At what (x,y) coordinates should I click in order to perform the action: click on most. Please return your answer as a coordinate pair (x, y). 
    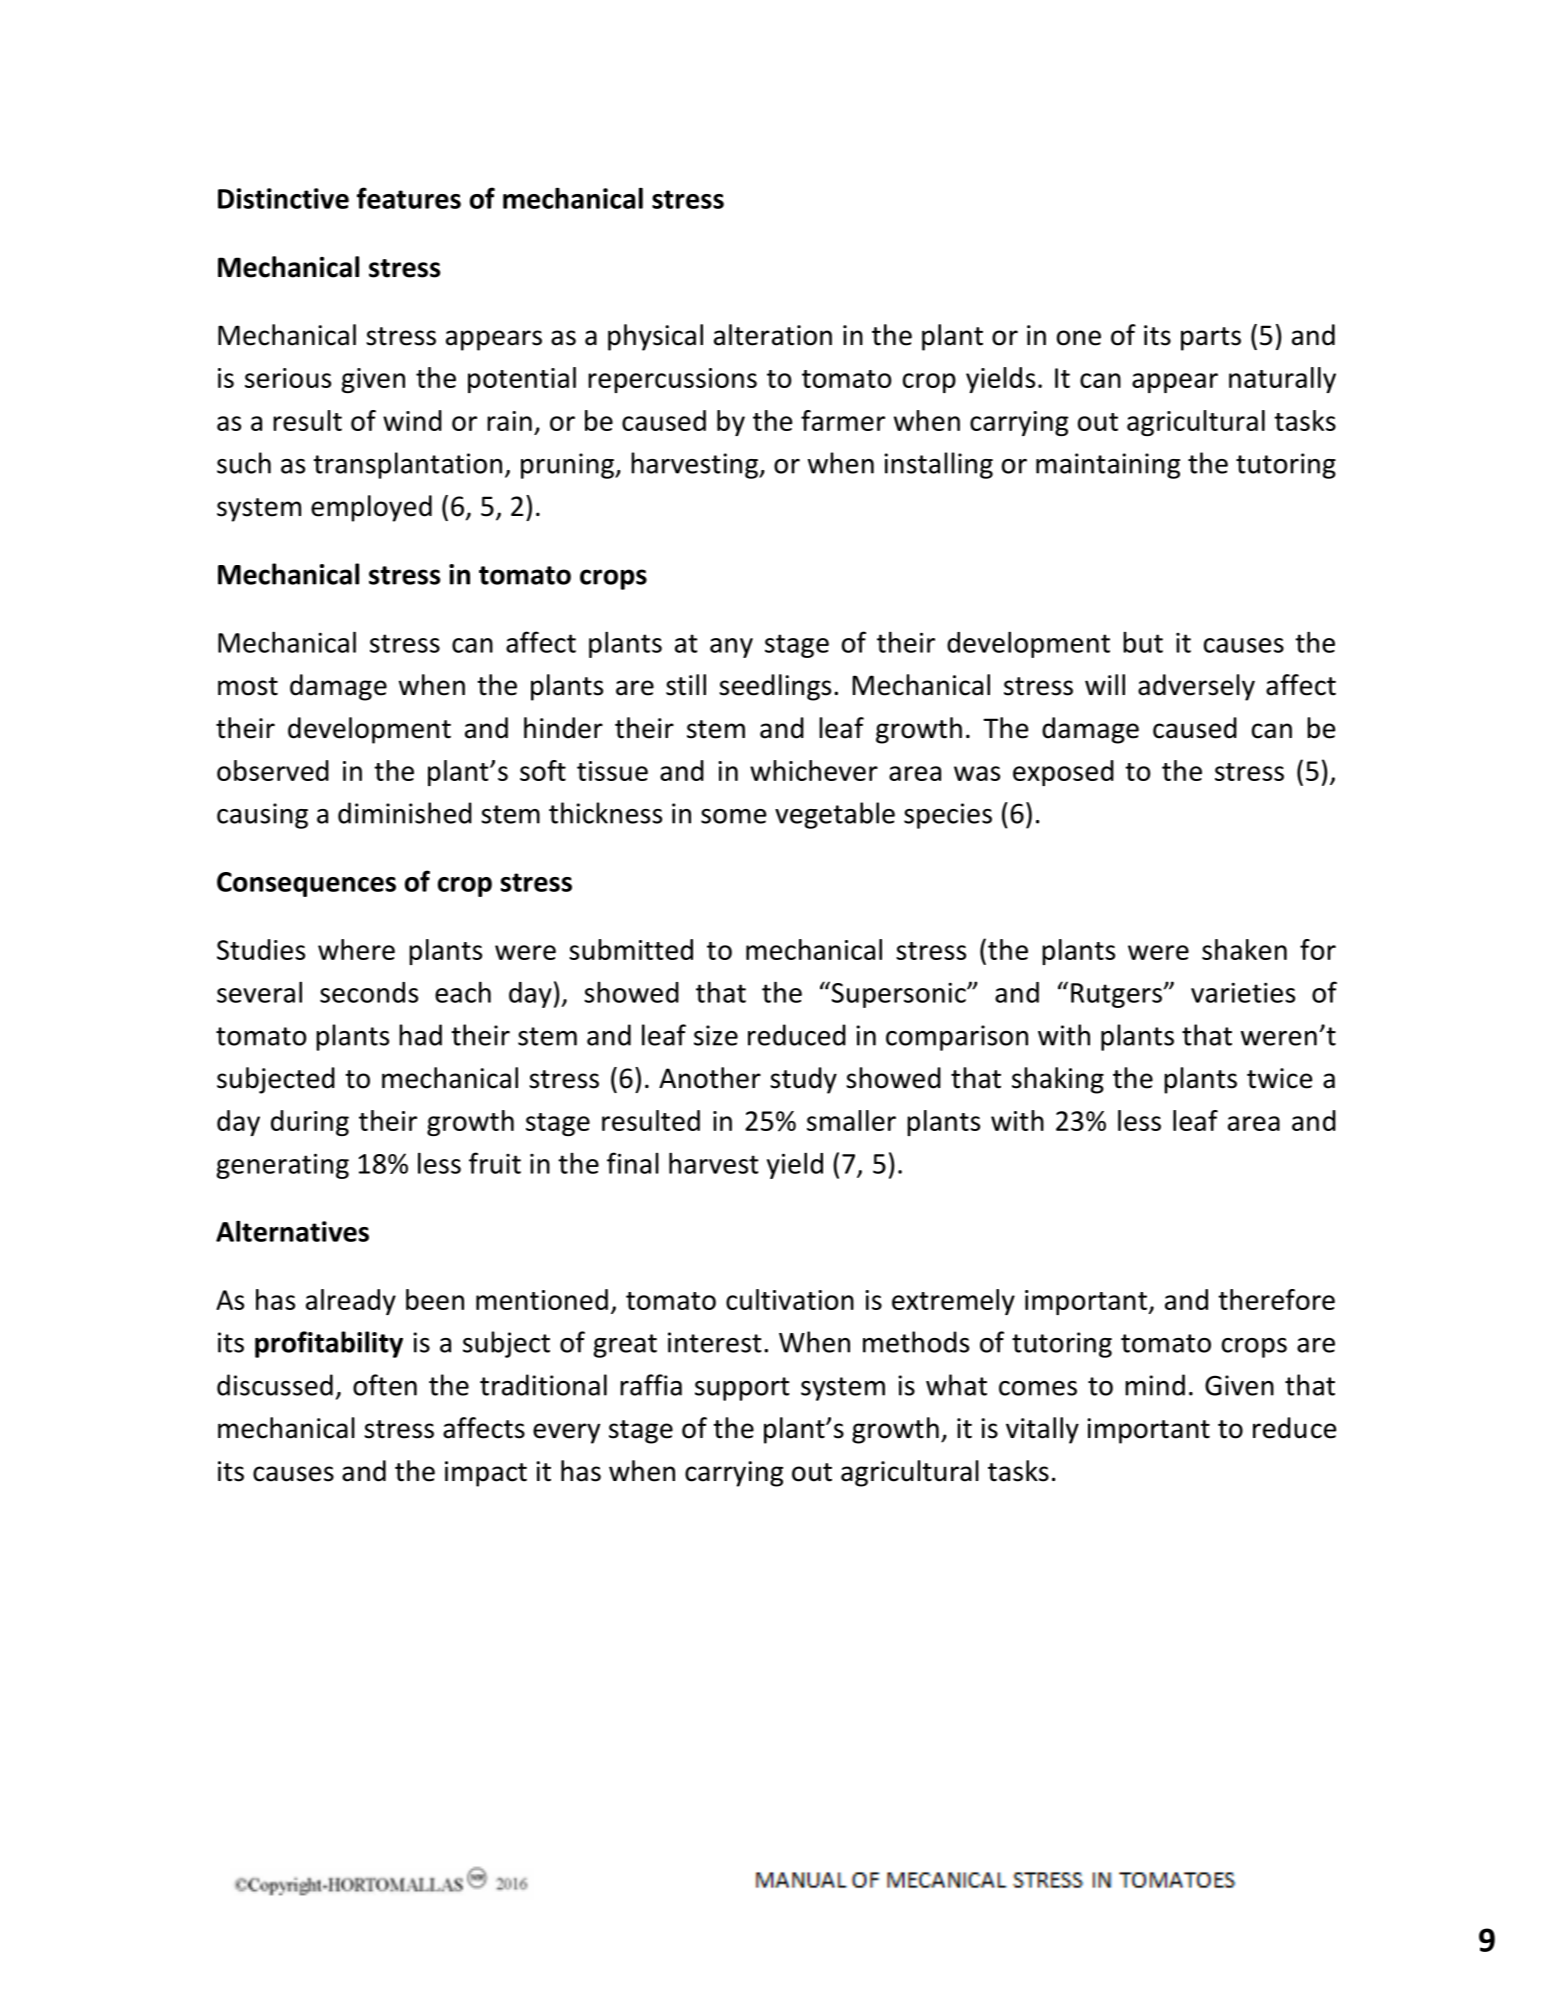
    Looking at the image, I should click on (248, 686).
